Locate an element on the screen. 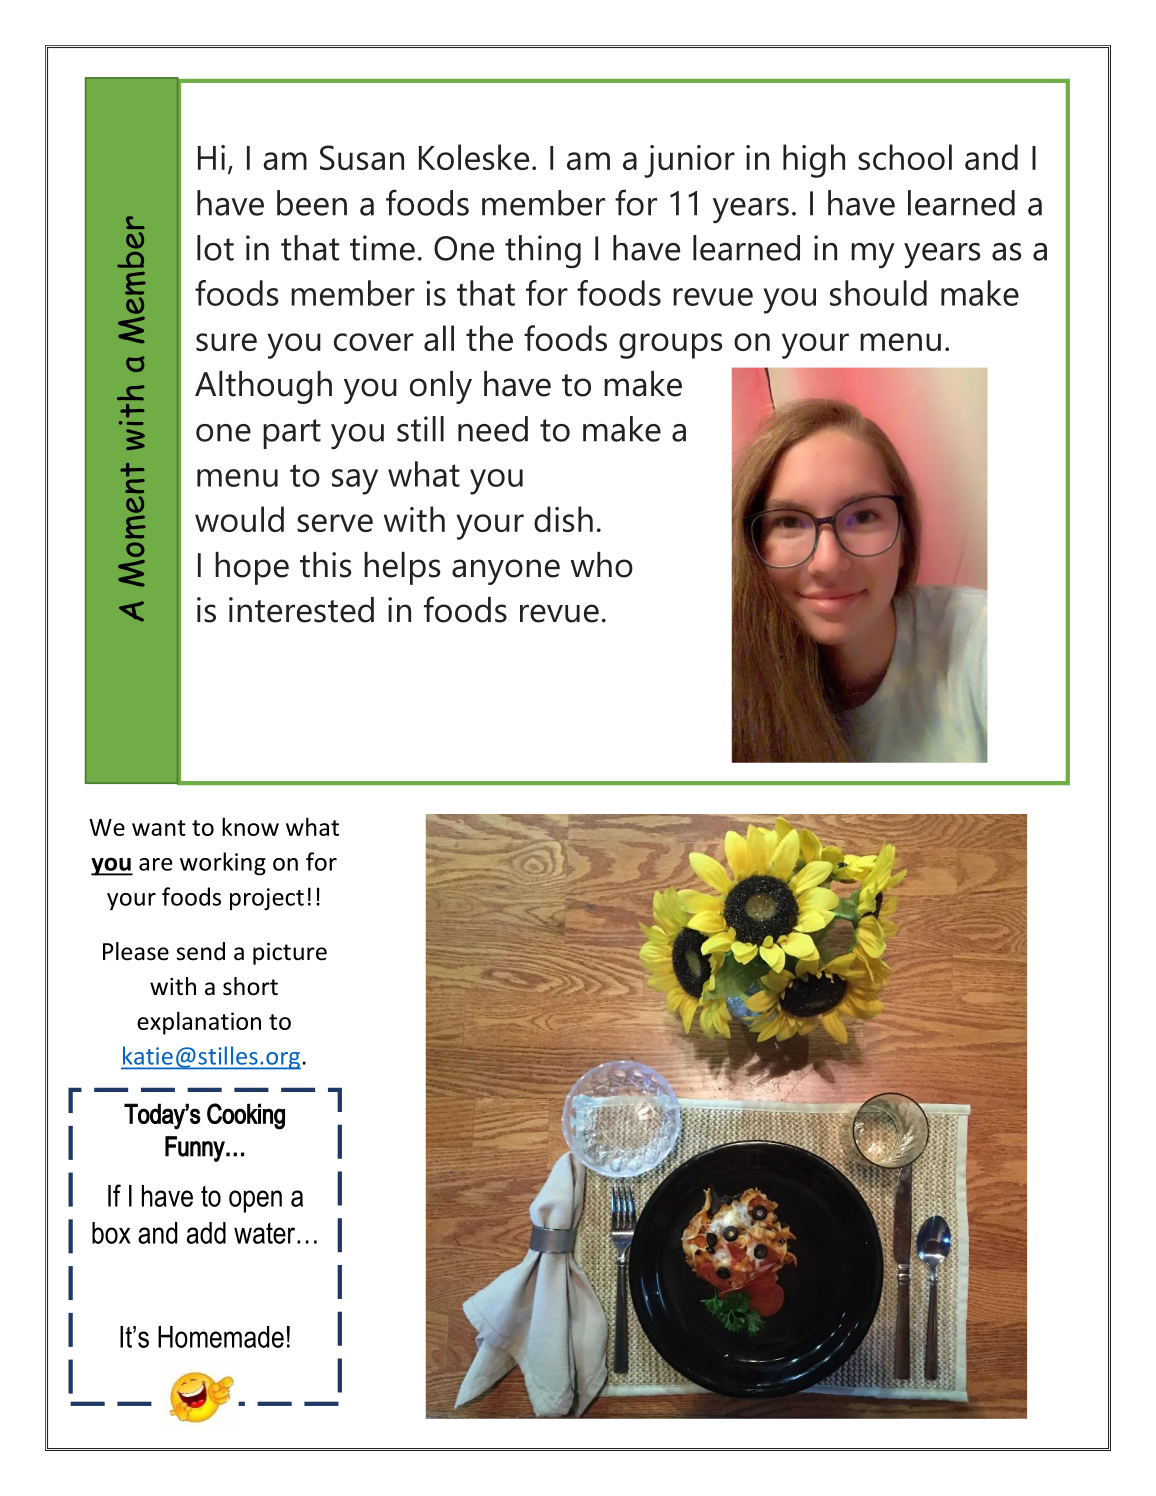 Image resolution: width=1156 pixels, height=1496 pixels. open is located at coordinates (255, 1201).
